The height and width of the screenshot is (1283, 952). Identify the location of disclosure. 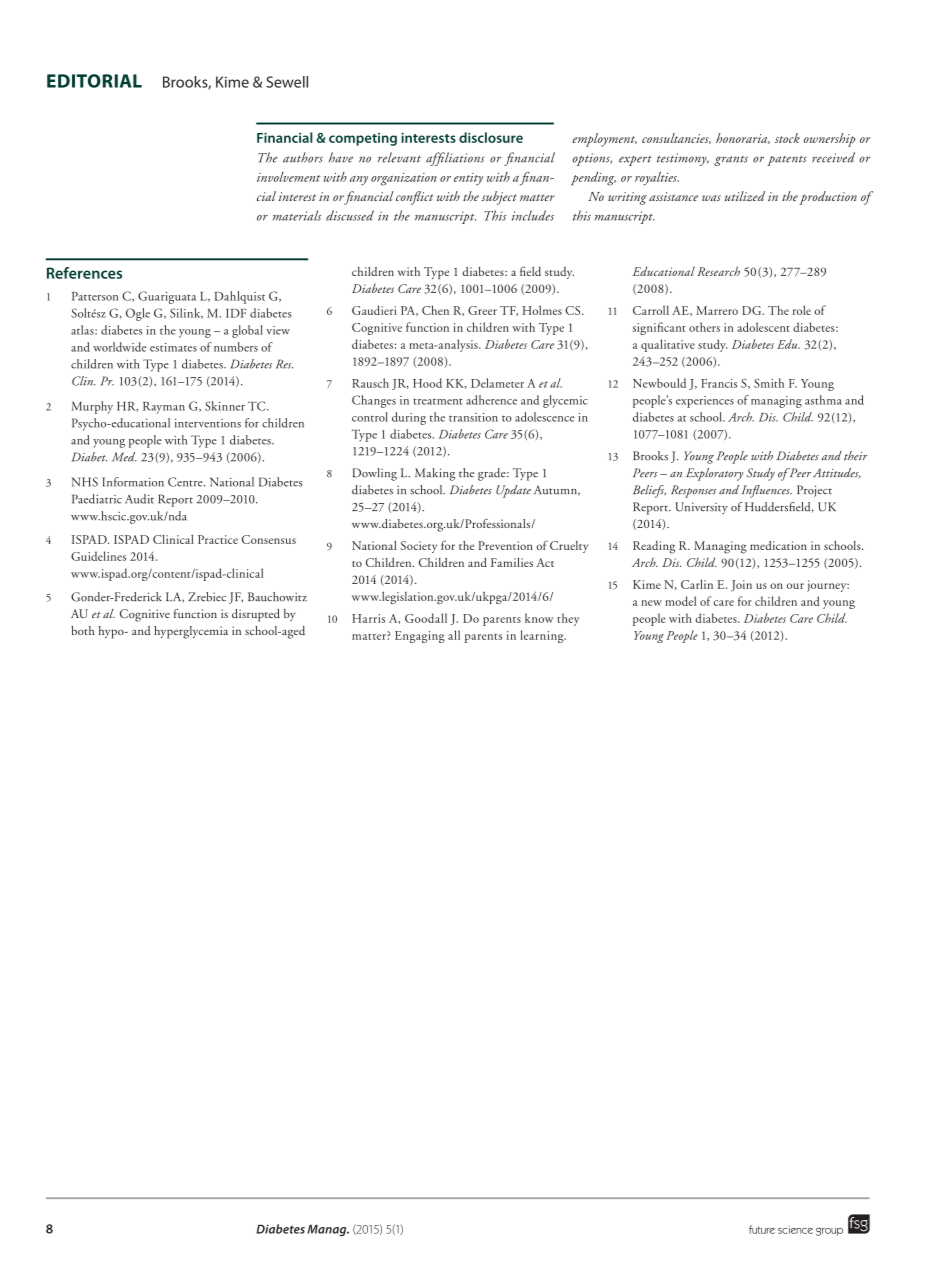
(491, 137).
